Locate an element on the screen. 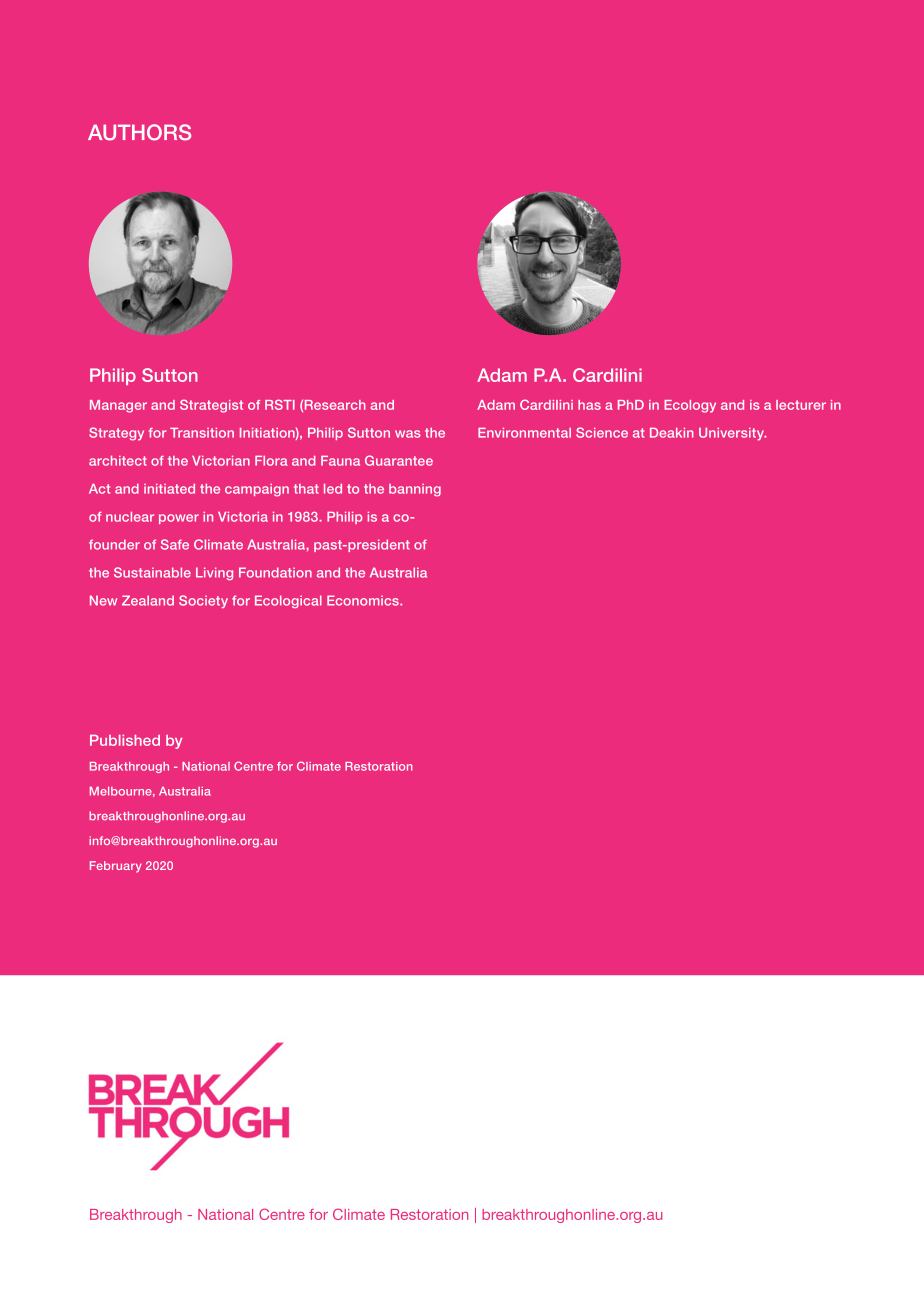 The width and height of the screenshot is (924, 1308). banning is located at coordinates (415, 490).
